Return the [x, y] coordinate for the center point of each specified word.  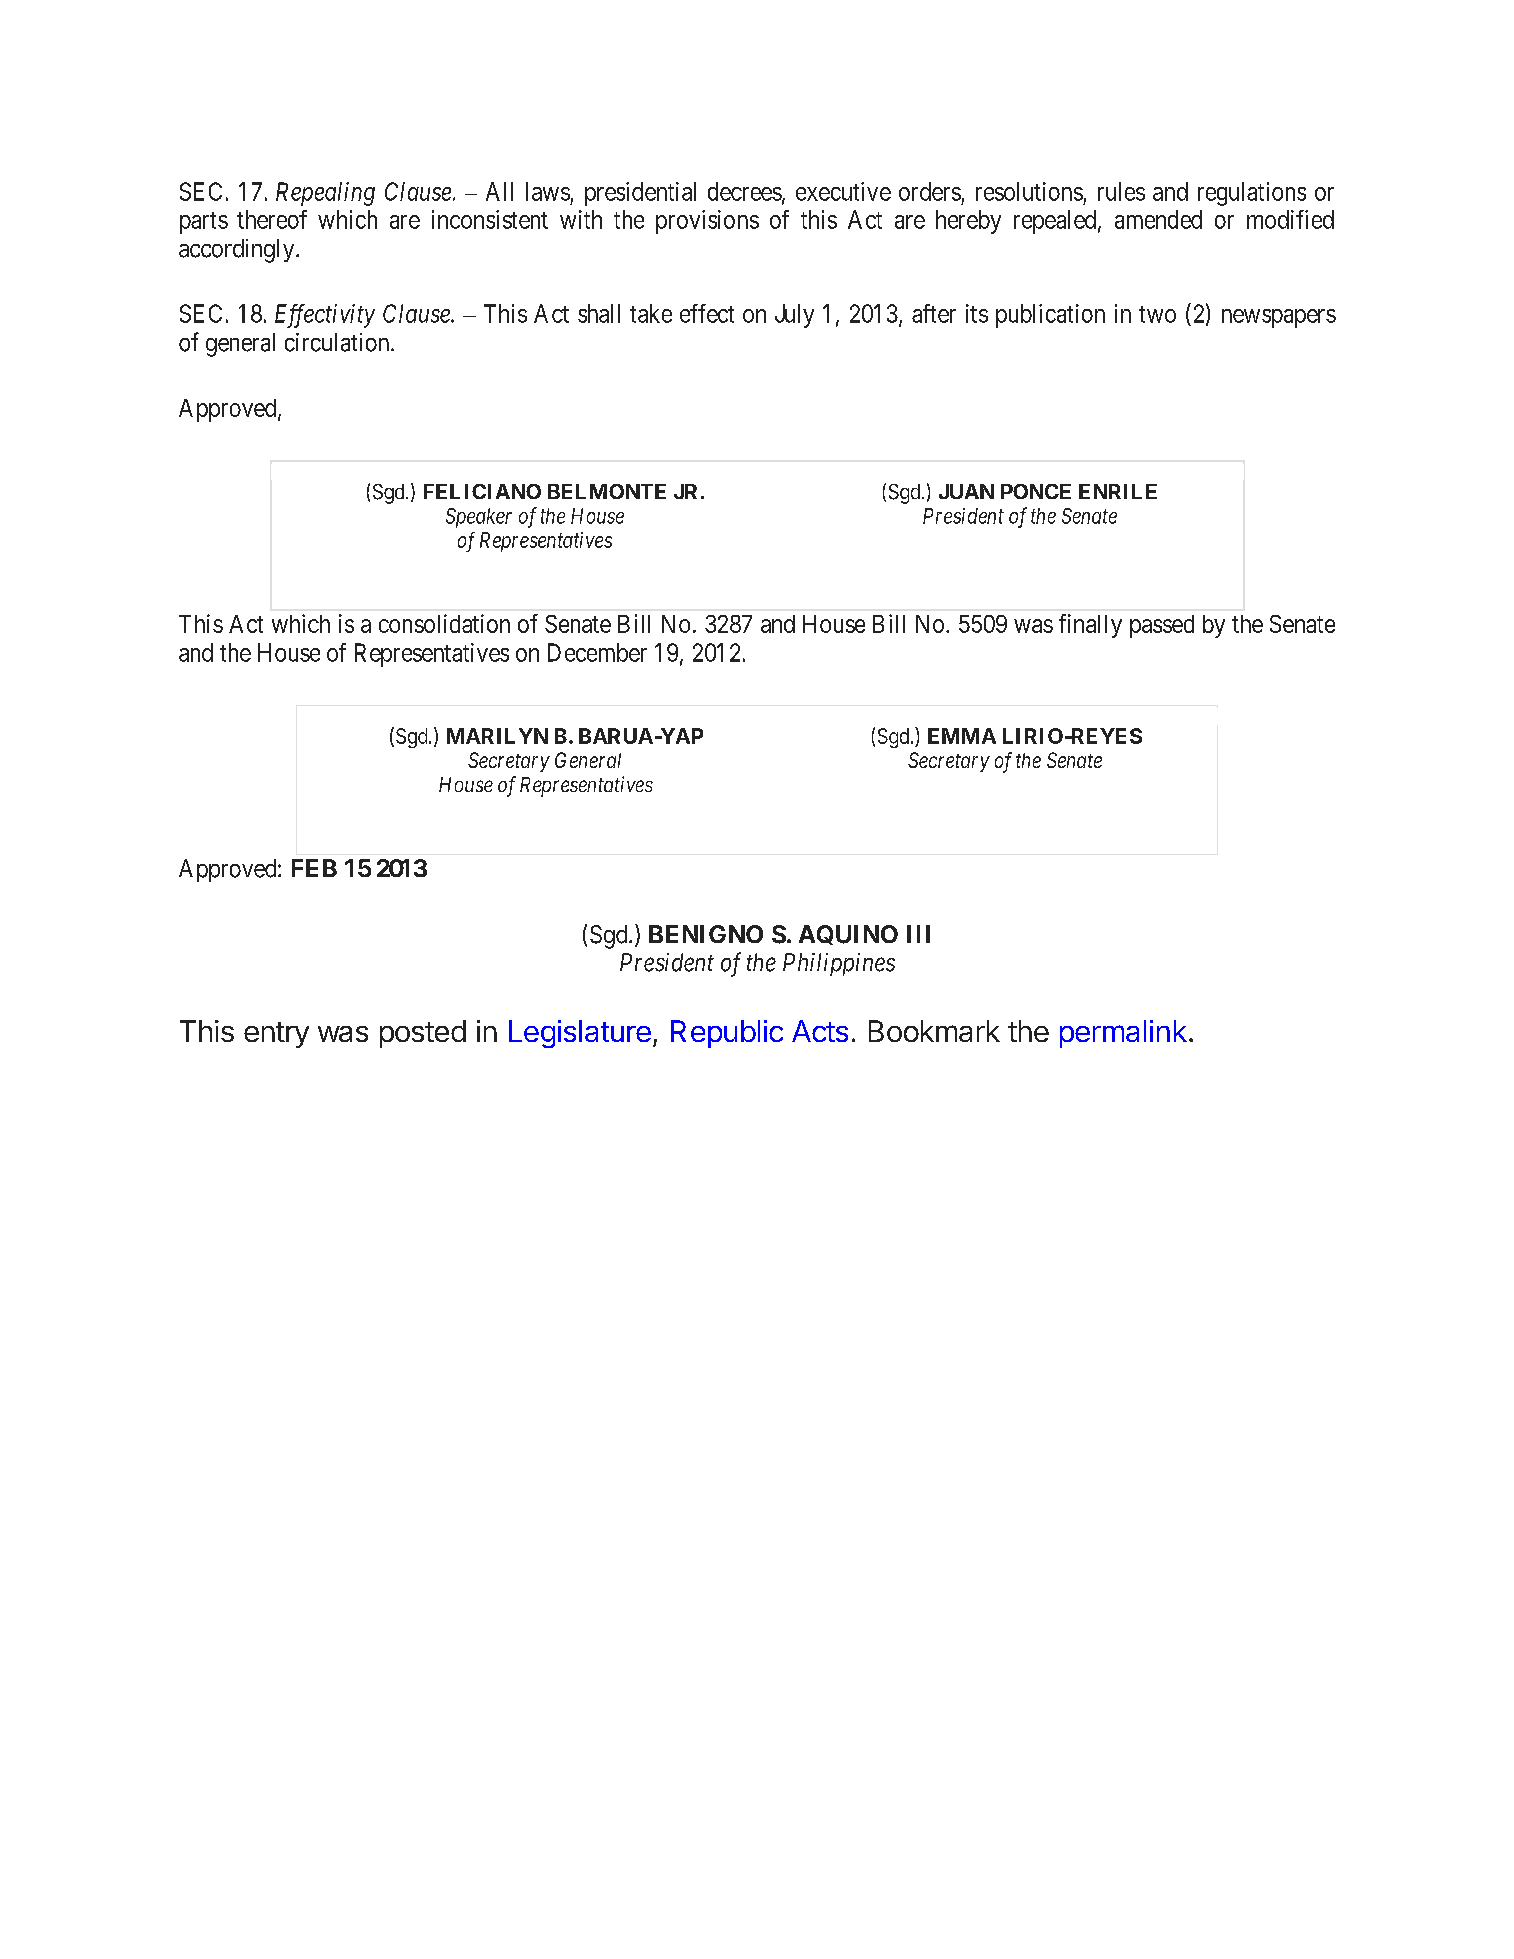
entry [276, 1035]
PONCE [1036, 491]
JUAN [966, 491]
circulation [338, 342]
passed [1162, 626]
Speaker [479, 518]
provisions [707, 222]
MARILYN [497, 736]
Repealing [325, 194]
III [918, 934]
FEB [314, 868]
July [794, 316]
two [1157, 314]
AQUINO [848, 935]
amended [1158, 219]
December [597, 652]
